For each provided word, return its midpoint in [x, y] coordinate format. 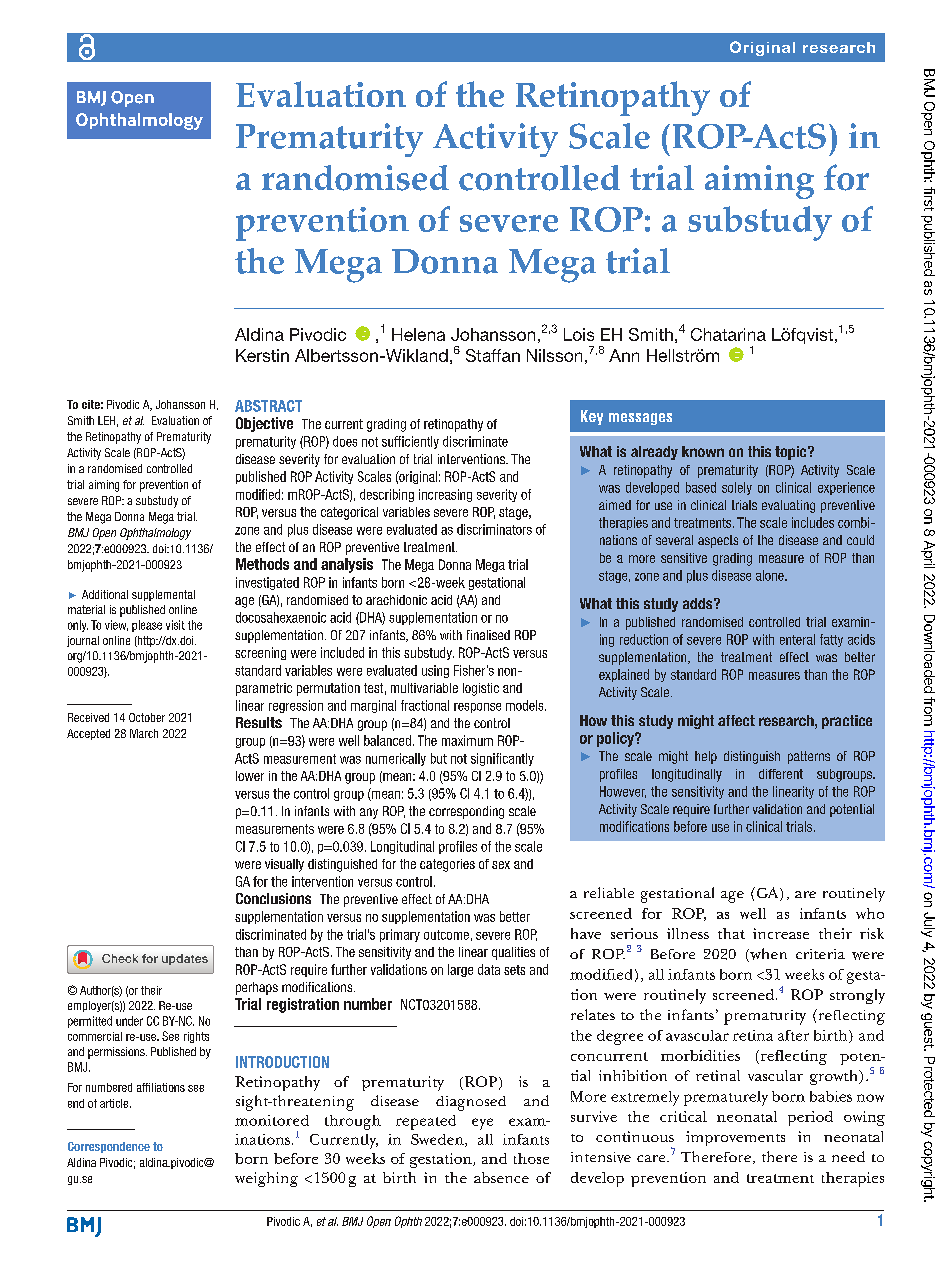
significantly [502, 759]
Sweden [438, 1140]
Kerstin [262, 355]
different [781, 774]
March [144, 733]
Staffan [493, 355]
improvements [735, 1138]
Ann [624, 355]
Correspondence [109, 1147]
